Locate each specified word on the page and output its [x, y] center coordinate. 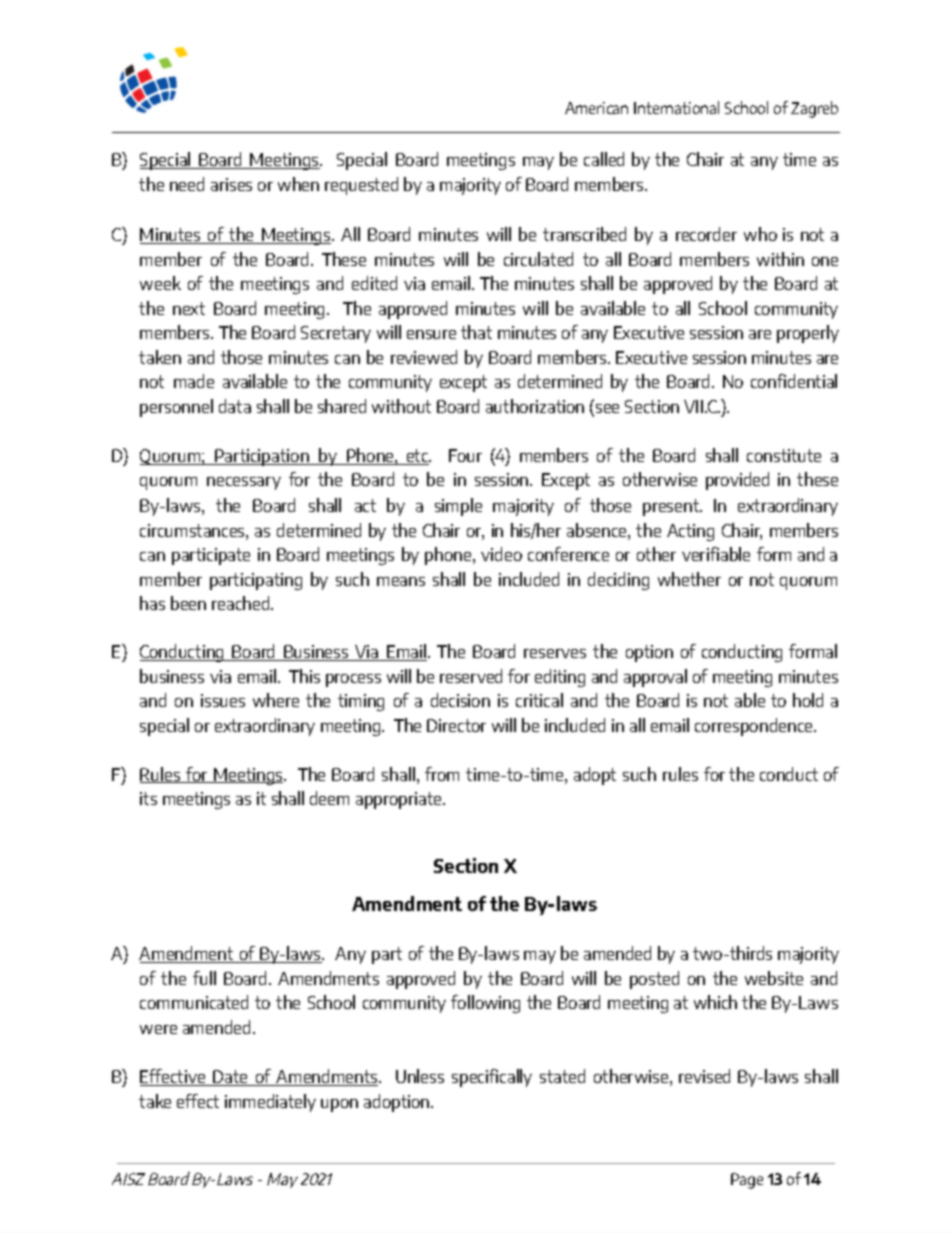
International [676, 107]
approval [655, 678]
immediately [270, 1103]
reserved [471, 676]
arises [231, 184]
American [596, 108]
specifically [492, 1078]
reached [242, 603]
